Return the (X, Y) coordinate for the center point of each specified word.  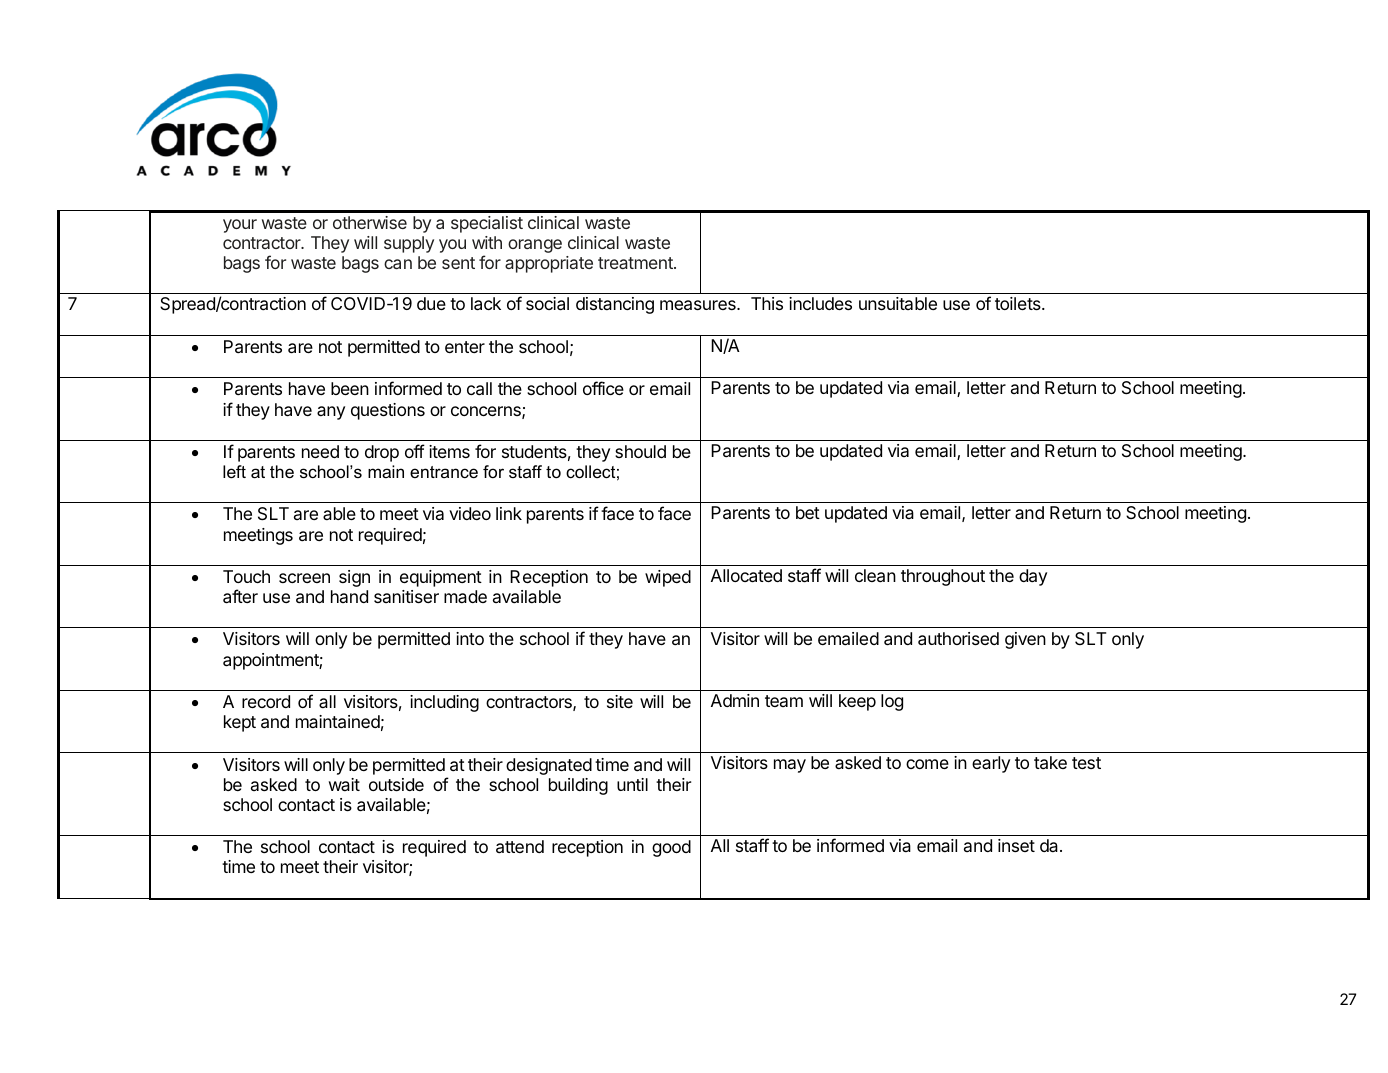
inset (1016, 845)
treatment (636, 263)
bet (808, 512)
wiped (668, 578)
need (320, 451)
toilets (1019, 303)
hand (349, 596)
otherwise (370, 222)
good (671, 848)
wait (344, 784)
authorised (958, 639)
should (640, 451)
